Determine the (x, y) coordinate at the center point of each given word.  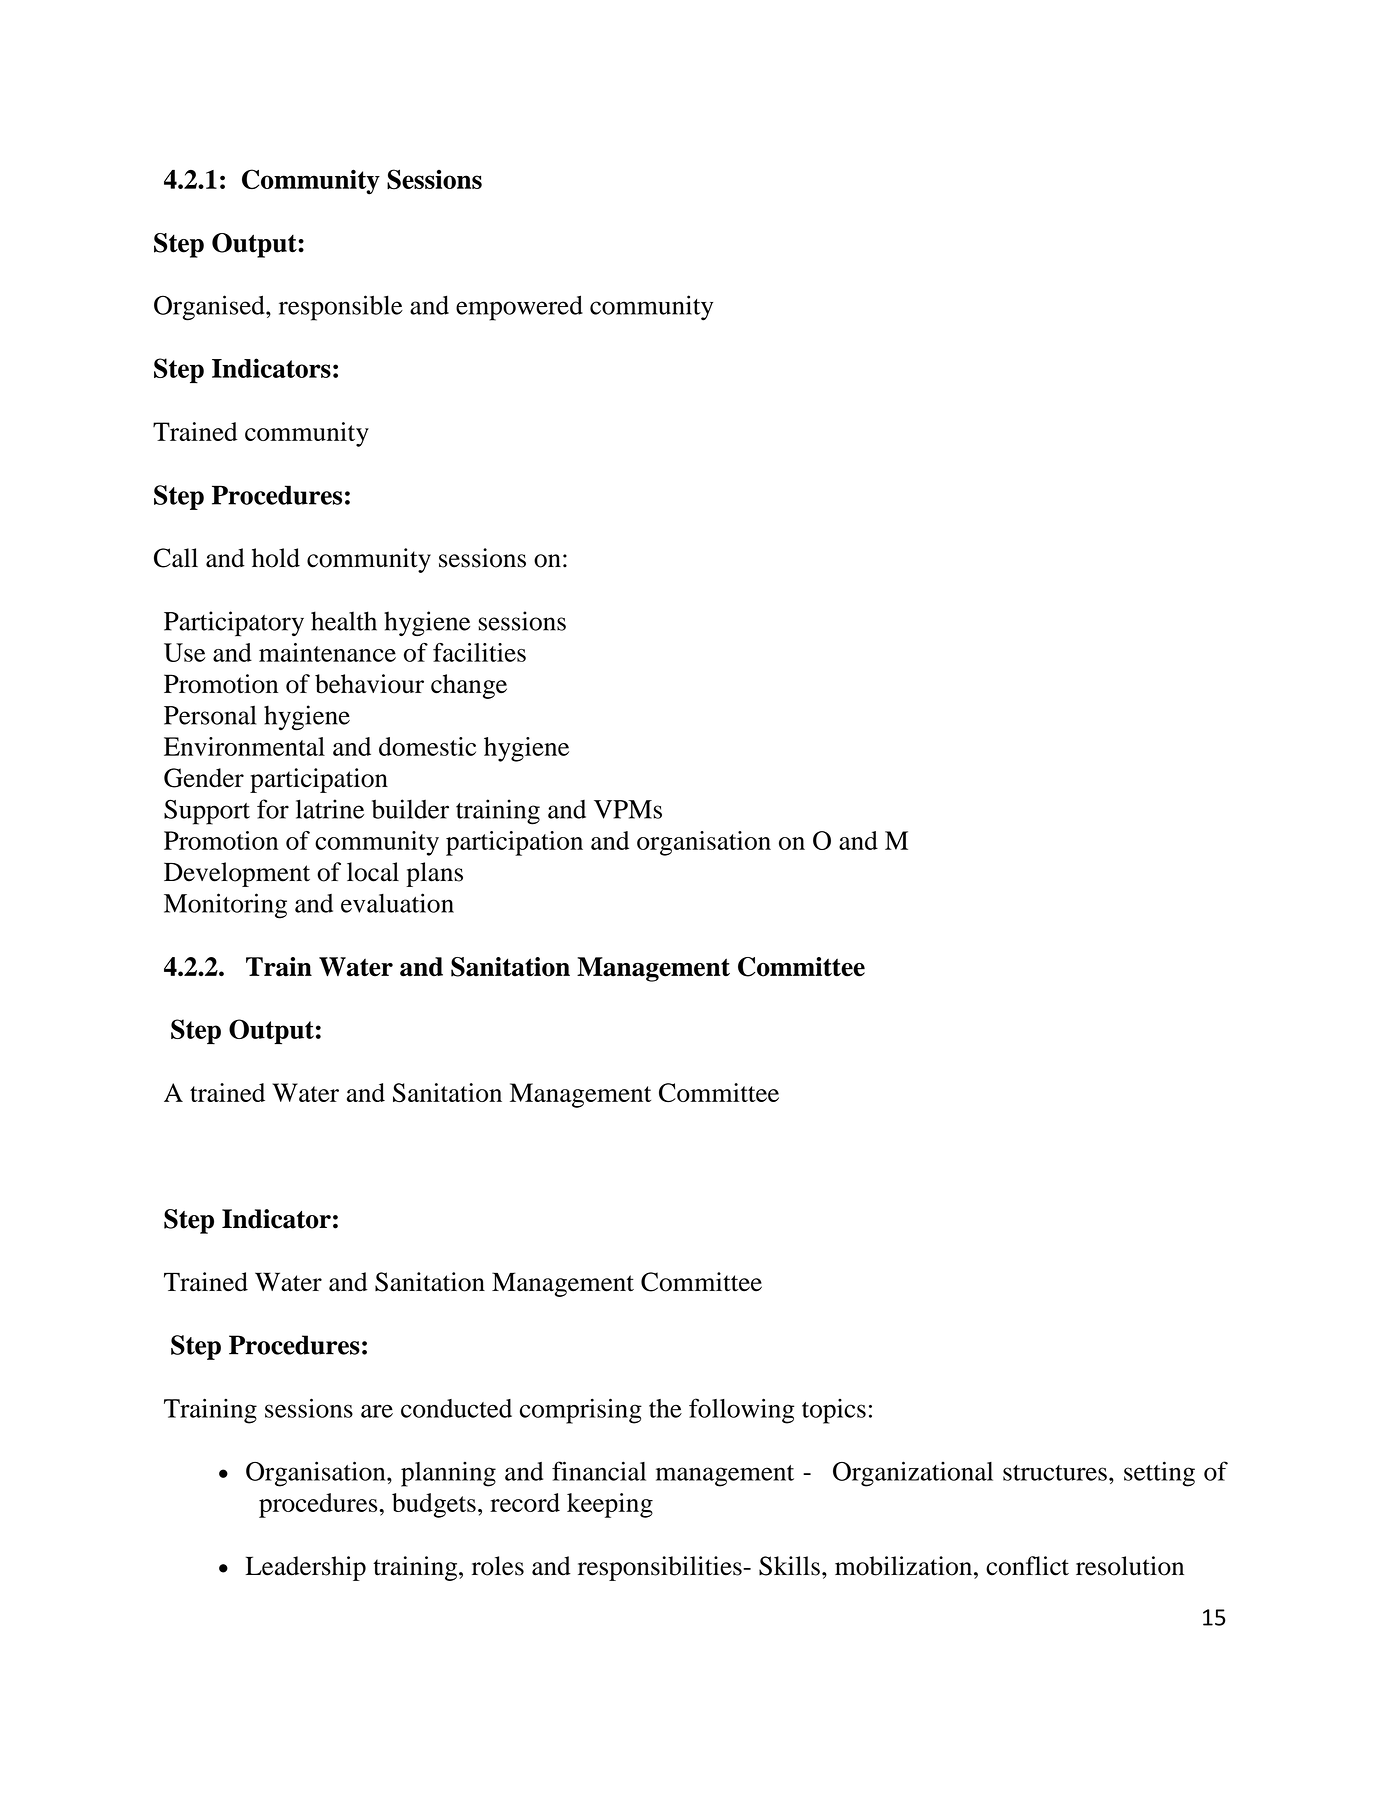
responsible (341, 308)
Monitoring (225, 906)
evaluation (397, 903)
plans (434, 874)
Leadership (306, 1568)
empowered (519, 308)
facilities (479, 652)
